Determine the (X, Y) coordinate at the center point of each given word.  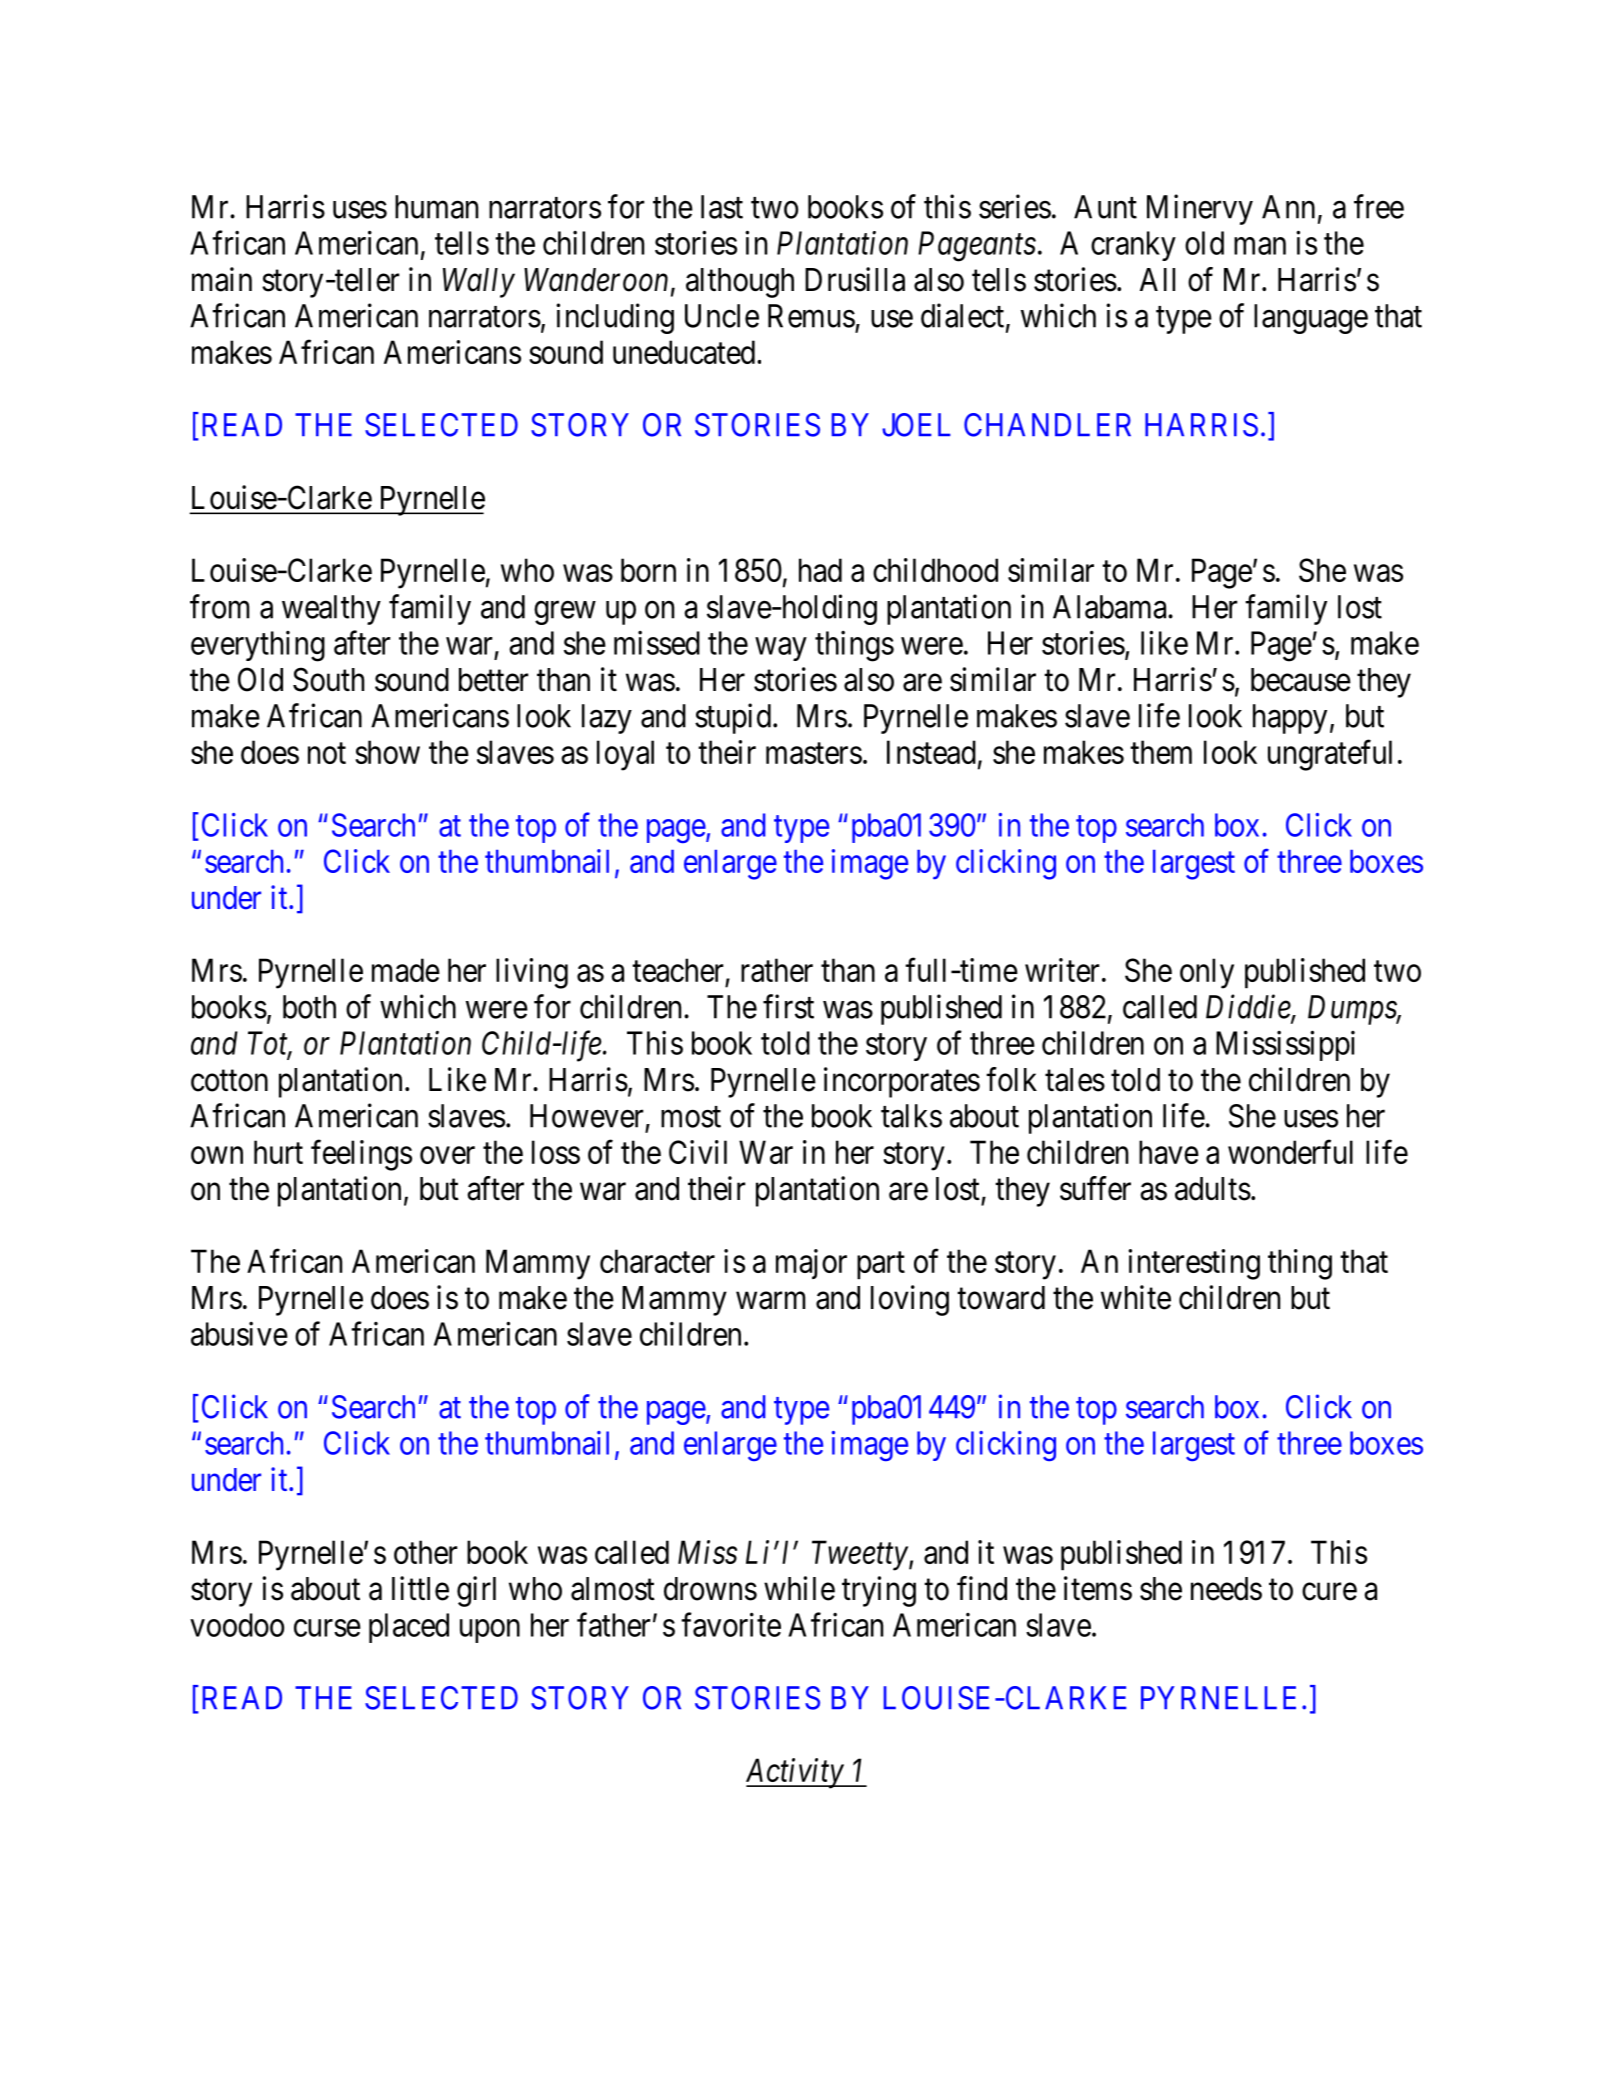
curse (327, 1628)
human (436, 207)
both (309, 1007)
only (1207, 973)
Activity (795, 1773)
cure (1329, 1592)
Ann (1288, 207)
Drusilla (855, 279)
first (788, 1006)
